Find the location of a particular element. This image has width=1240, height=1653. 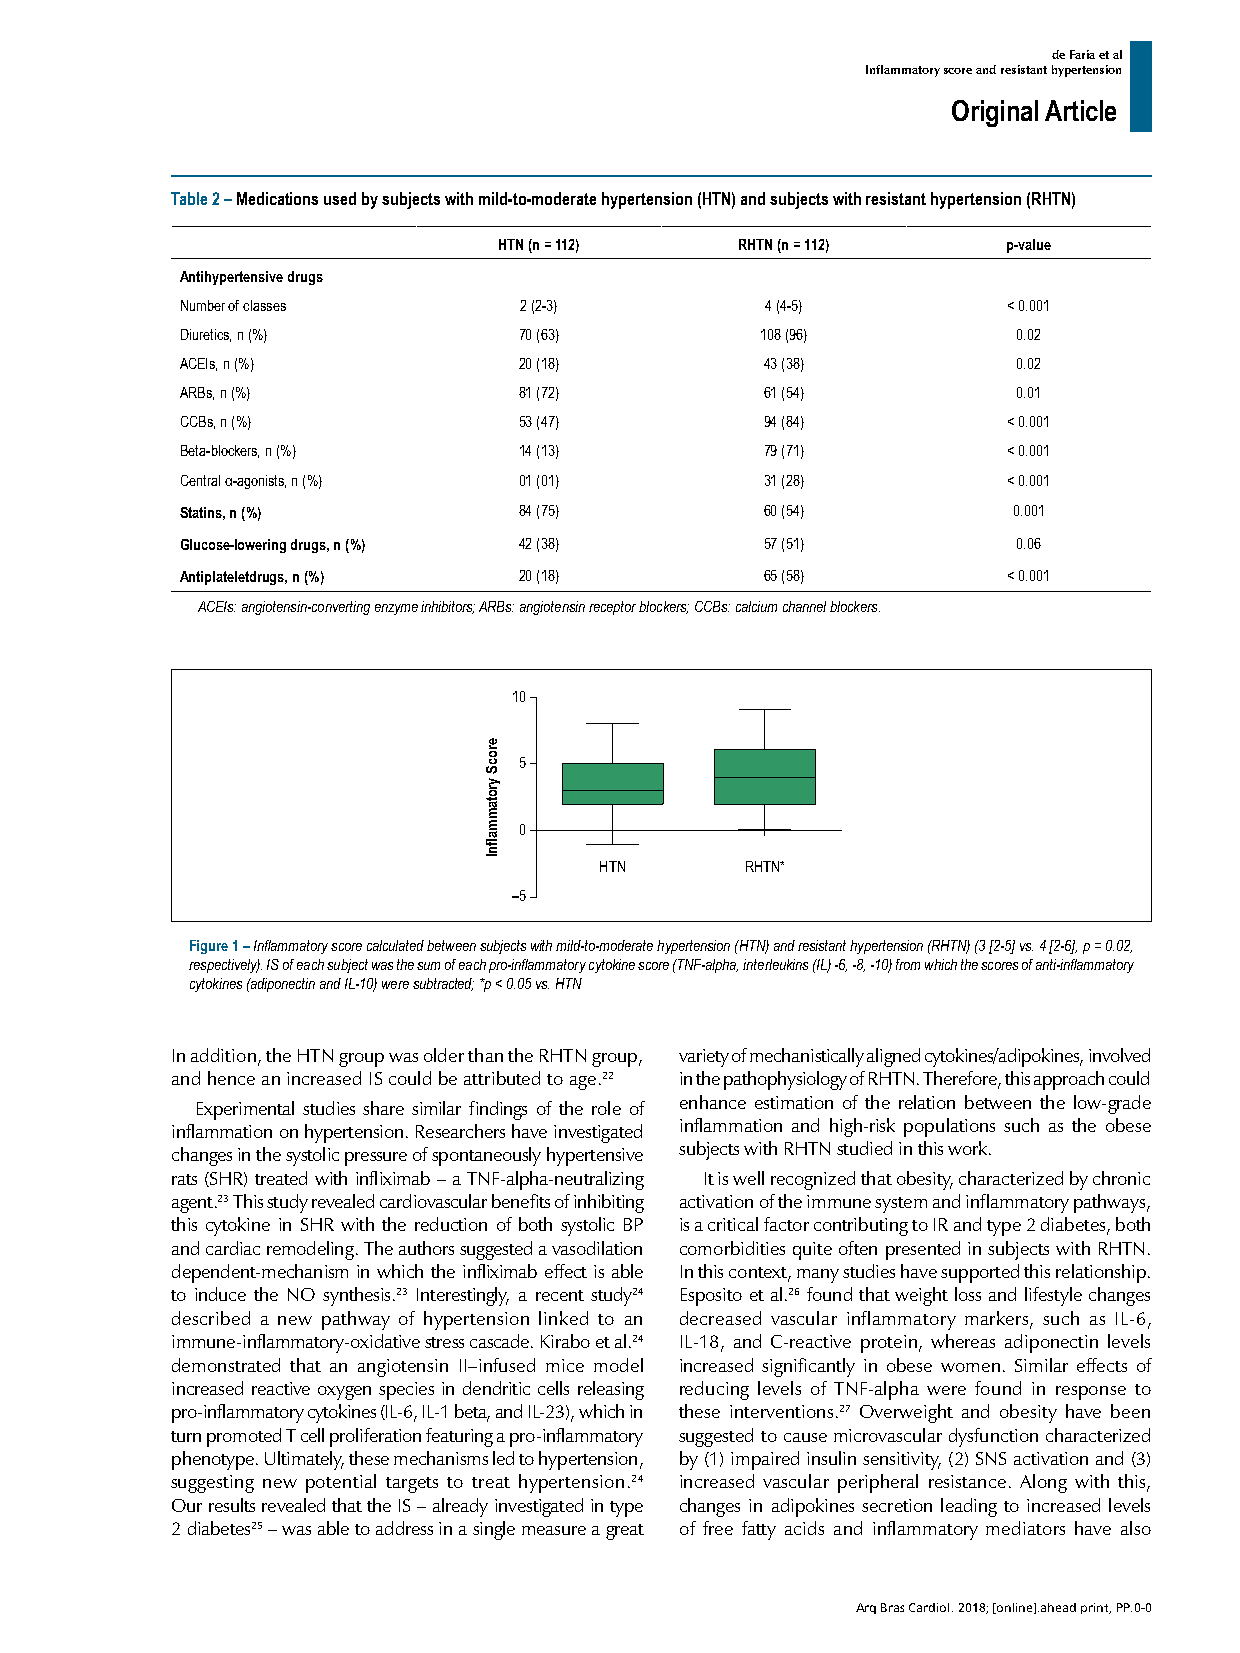

inhibiting is located at coordinates (609, 1203).
